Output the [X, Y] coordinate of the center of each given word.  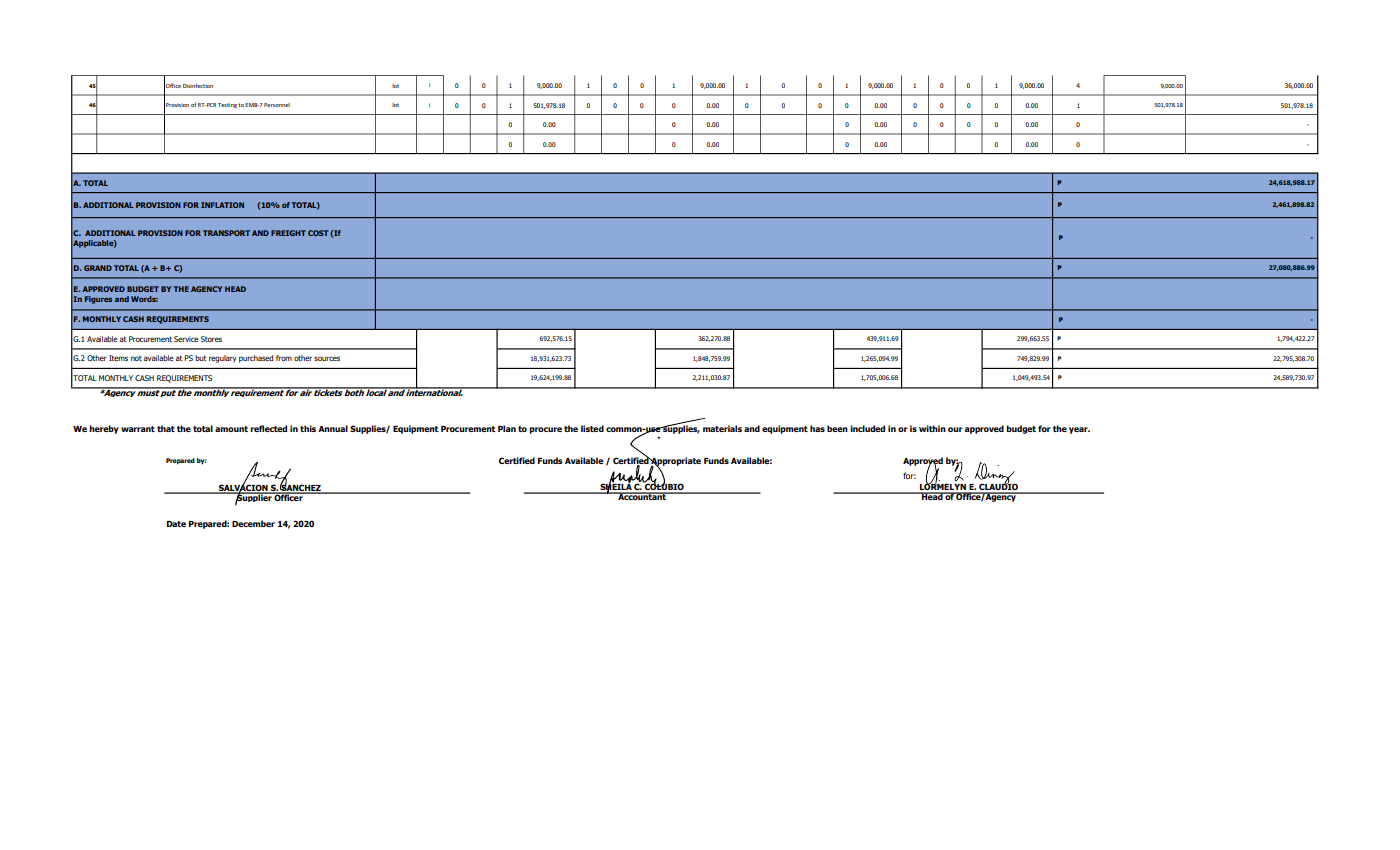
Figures [98, 300]
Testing [227, 105]
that [166, 428]
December [253, 523]
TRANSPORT [226, 233]
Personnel [277, 105]
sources [327, 358]
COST [318, 233]
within [932, 428]
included [867, 428]
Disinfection [198, 85]
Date [176, 524]
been [837, 428]
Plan [507, 428]
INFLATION [222, 205]
